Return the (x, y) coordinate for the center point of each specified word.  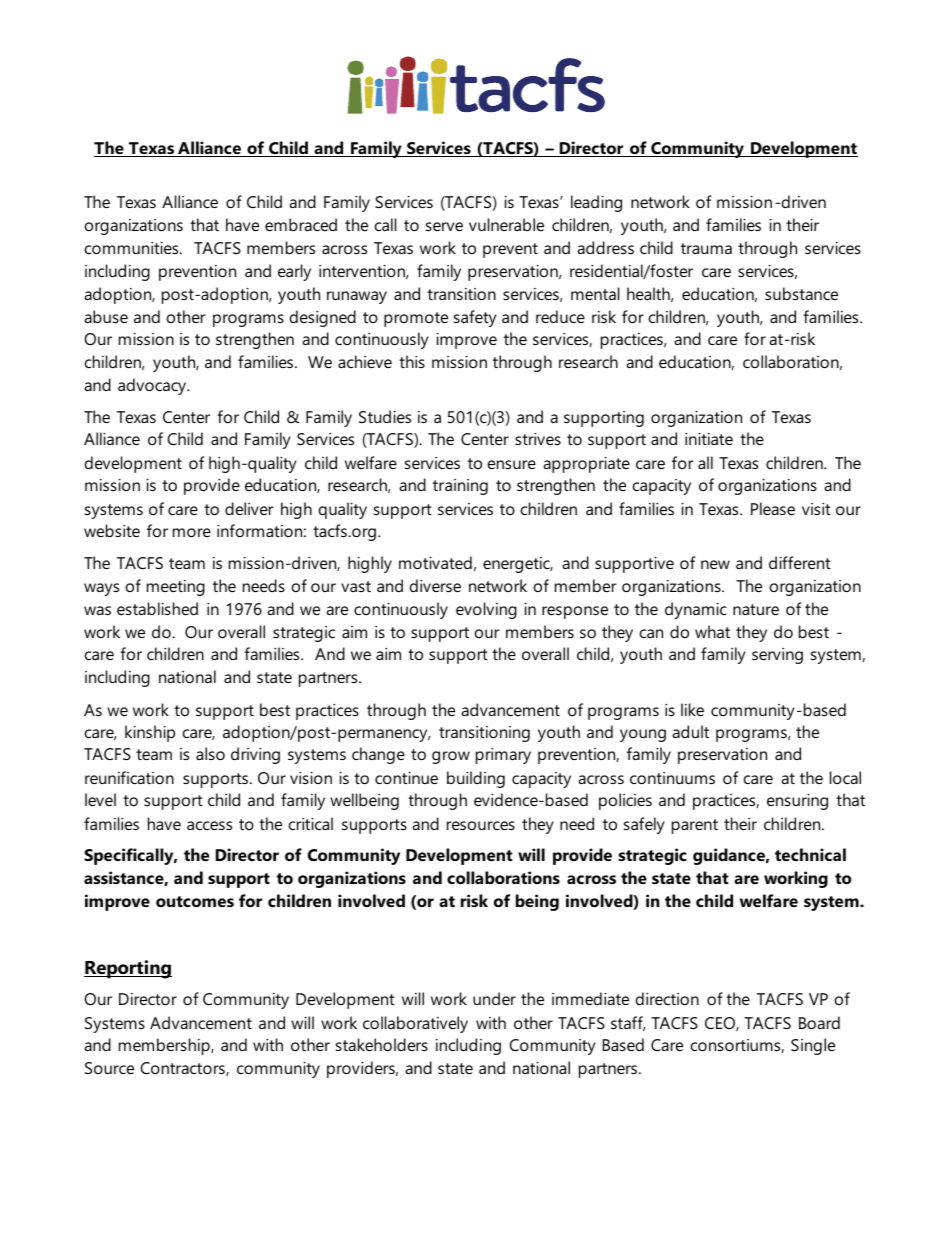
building (476, 779)
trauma (706, 248)
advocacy (153, 386)
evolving (486, 610)
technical (810, 854)
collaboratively (415, 1024)
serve (444, 226)
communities (133, 248)
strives (538, 439)
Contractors (183, 1069)
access (209, 825)
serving (777, 656)
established (157, 608)
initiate (709, 439)
